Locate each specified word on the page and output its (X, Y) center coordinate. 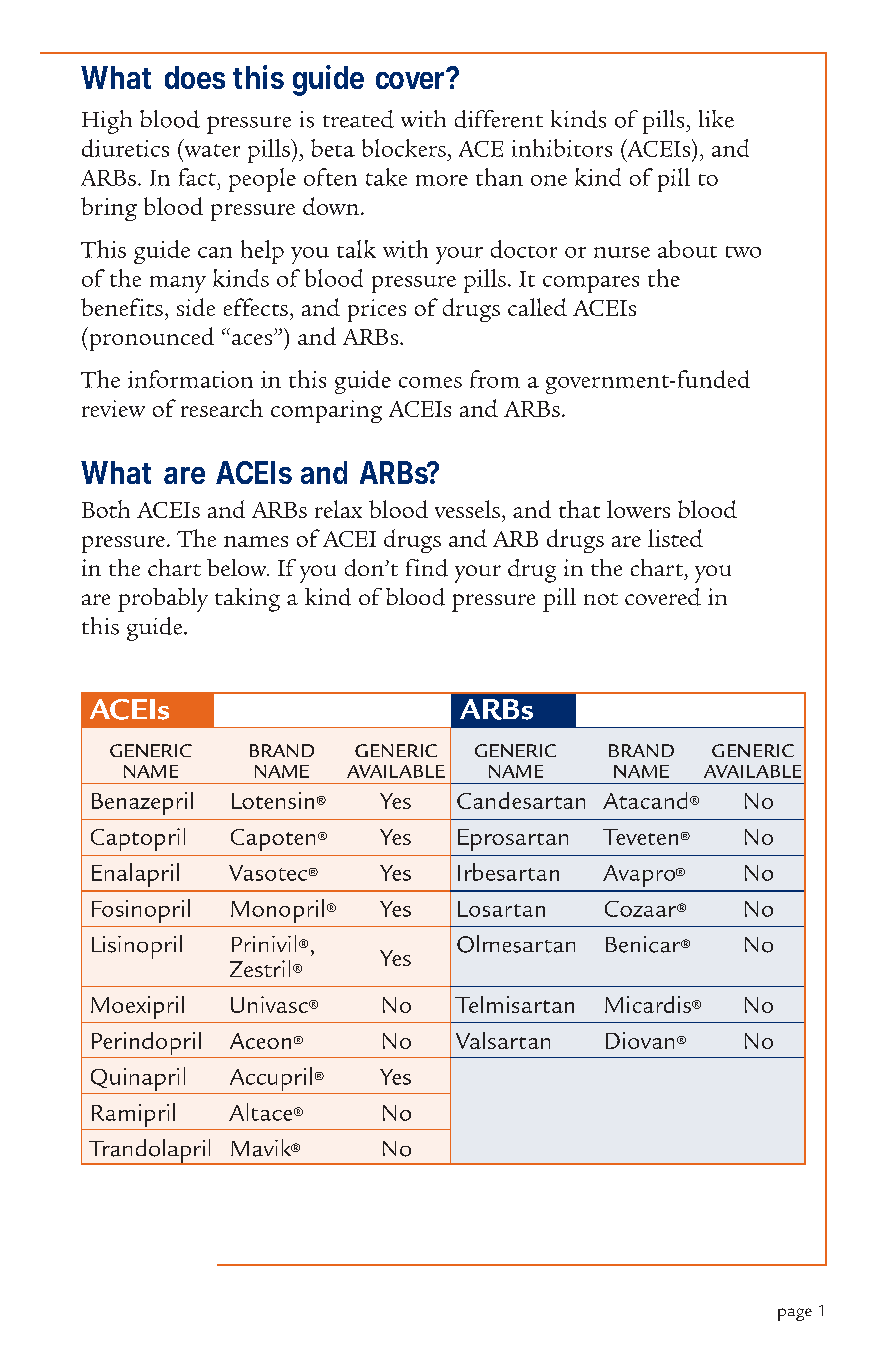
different (499, 119)
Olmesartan (516, 944)
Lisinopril (137, 947)
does (195, 77)
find (427, 568)
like (716, 119)
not (601, 599)
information (190, 379)
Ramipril (133, 1115)
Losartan (501, 909)
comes (430, 382)
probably (163, 600)
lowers (638, 509)
